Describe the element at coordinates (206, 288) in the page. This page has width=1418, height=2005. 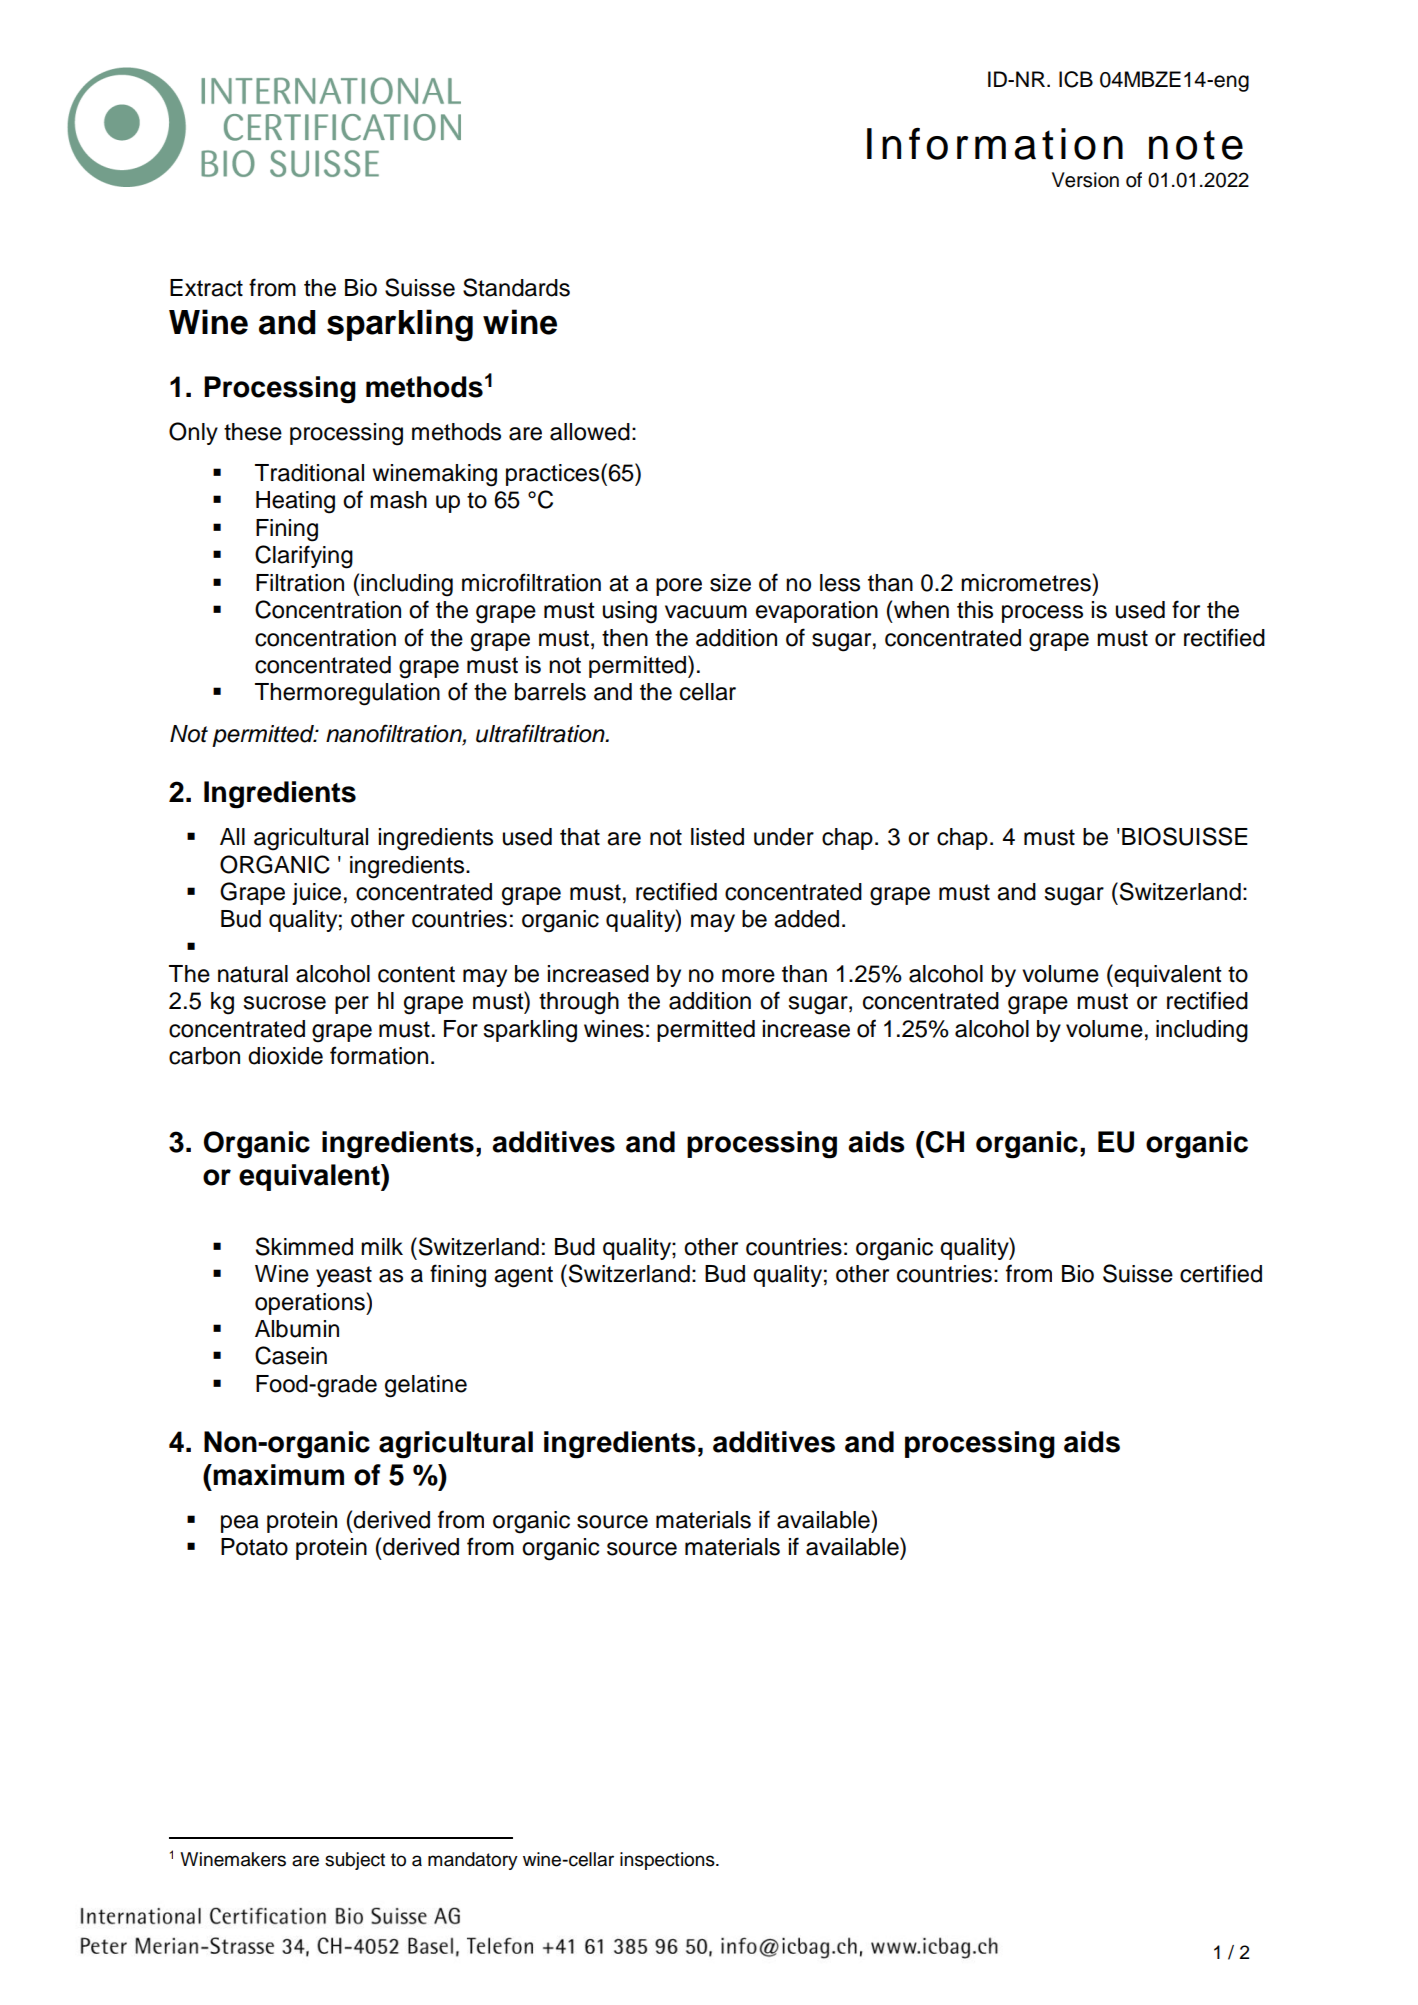
I see `Extract` at that location.
